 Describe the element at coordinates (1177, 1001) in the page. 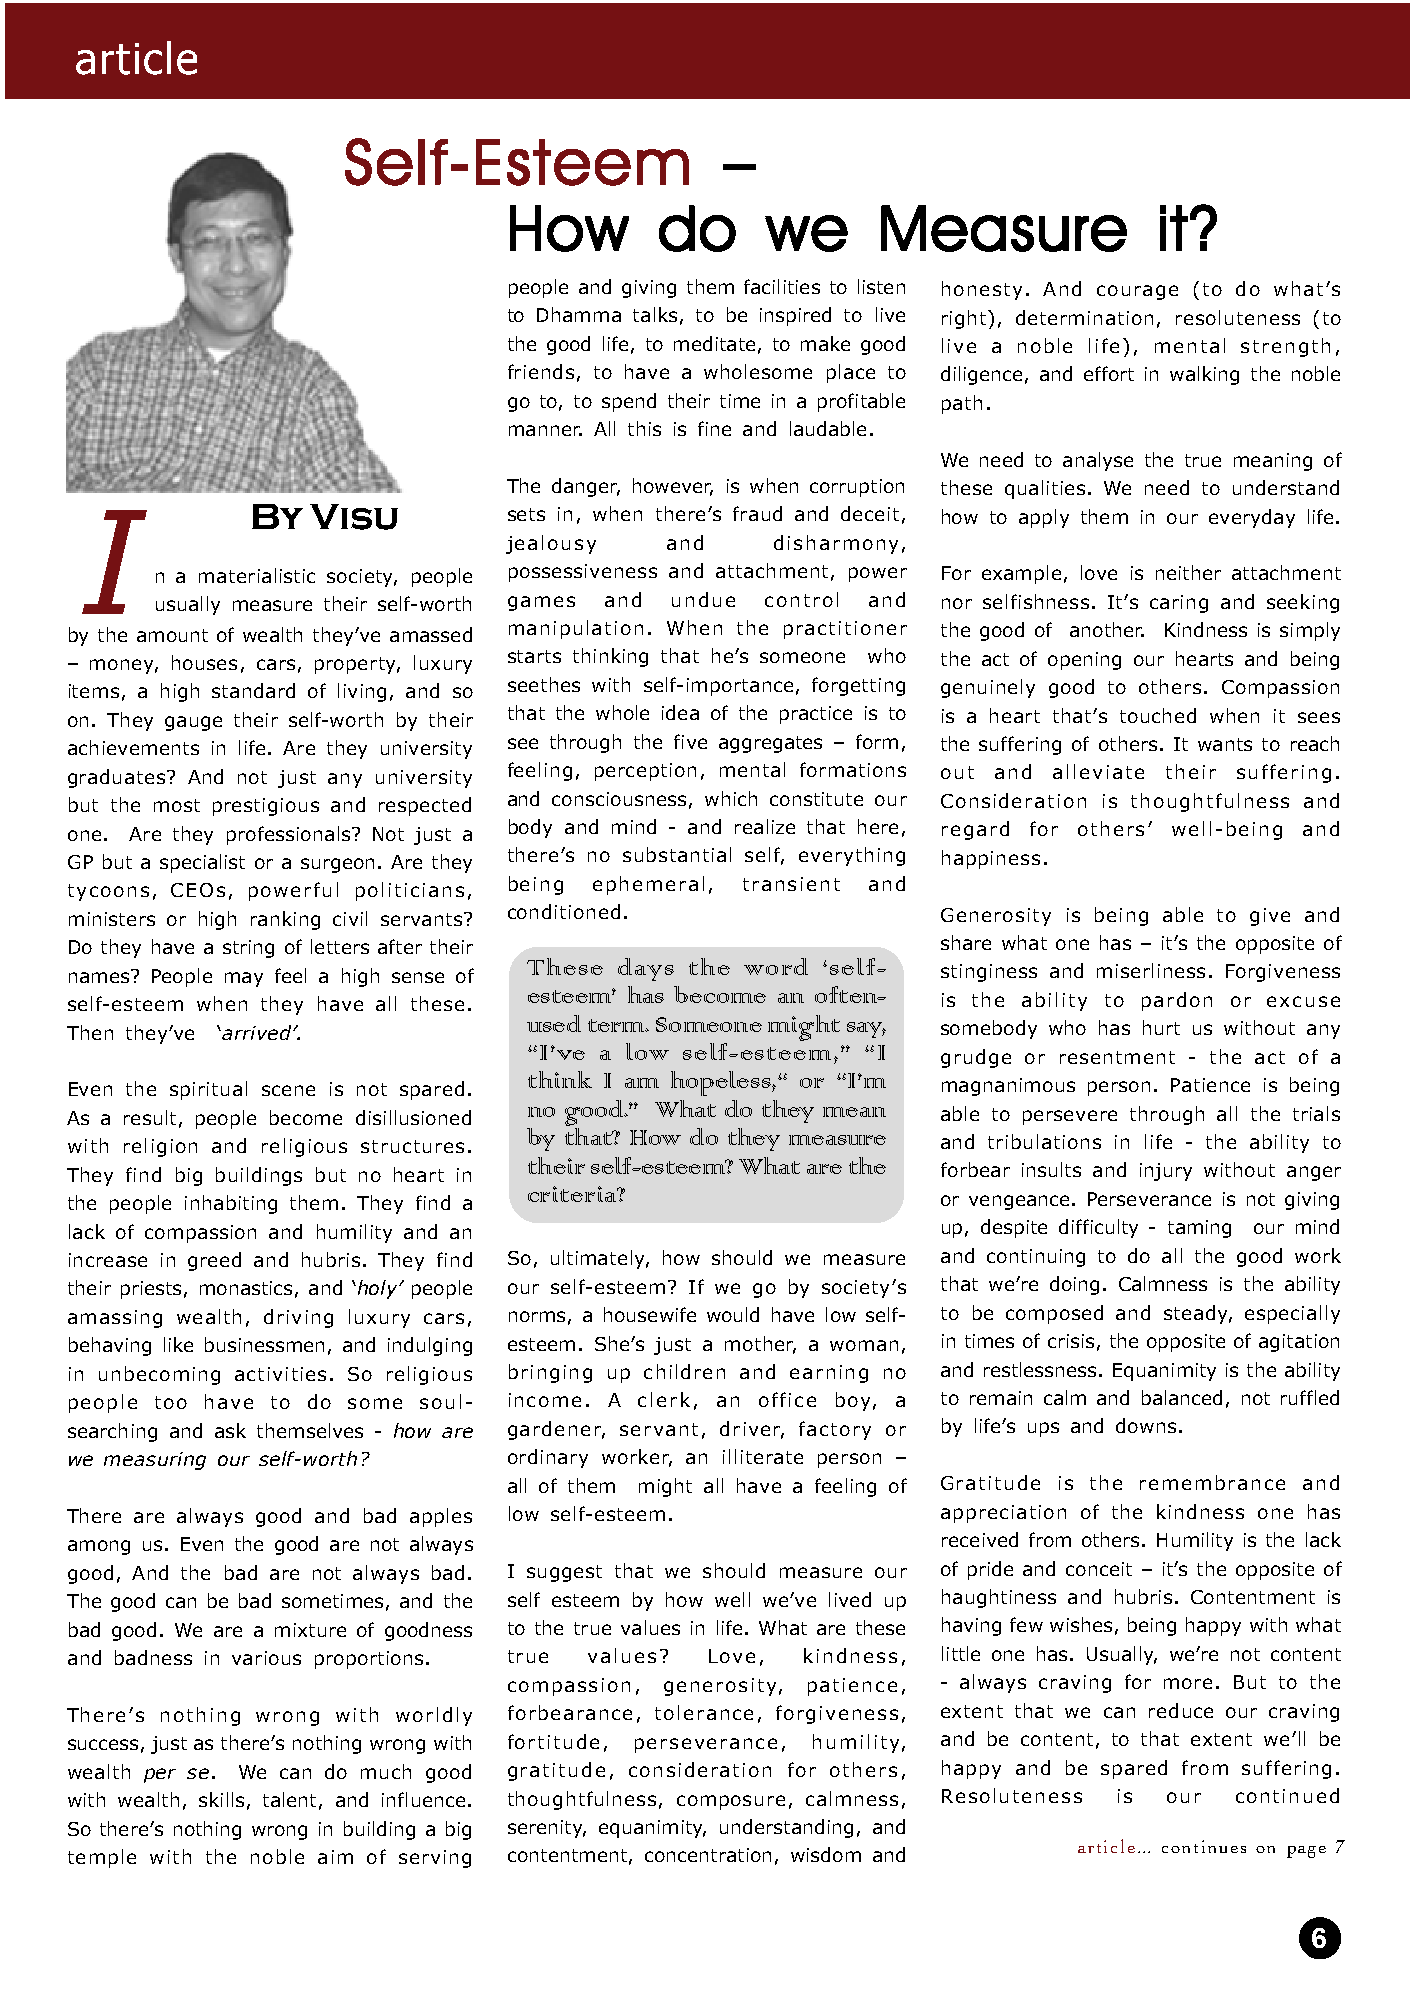

I see `pardon` at that location.
